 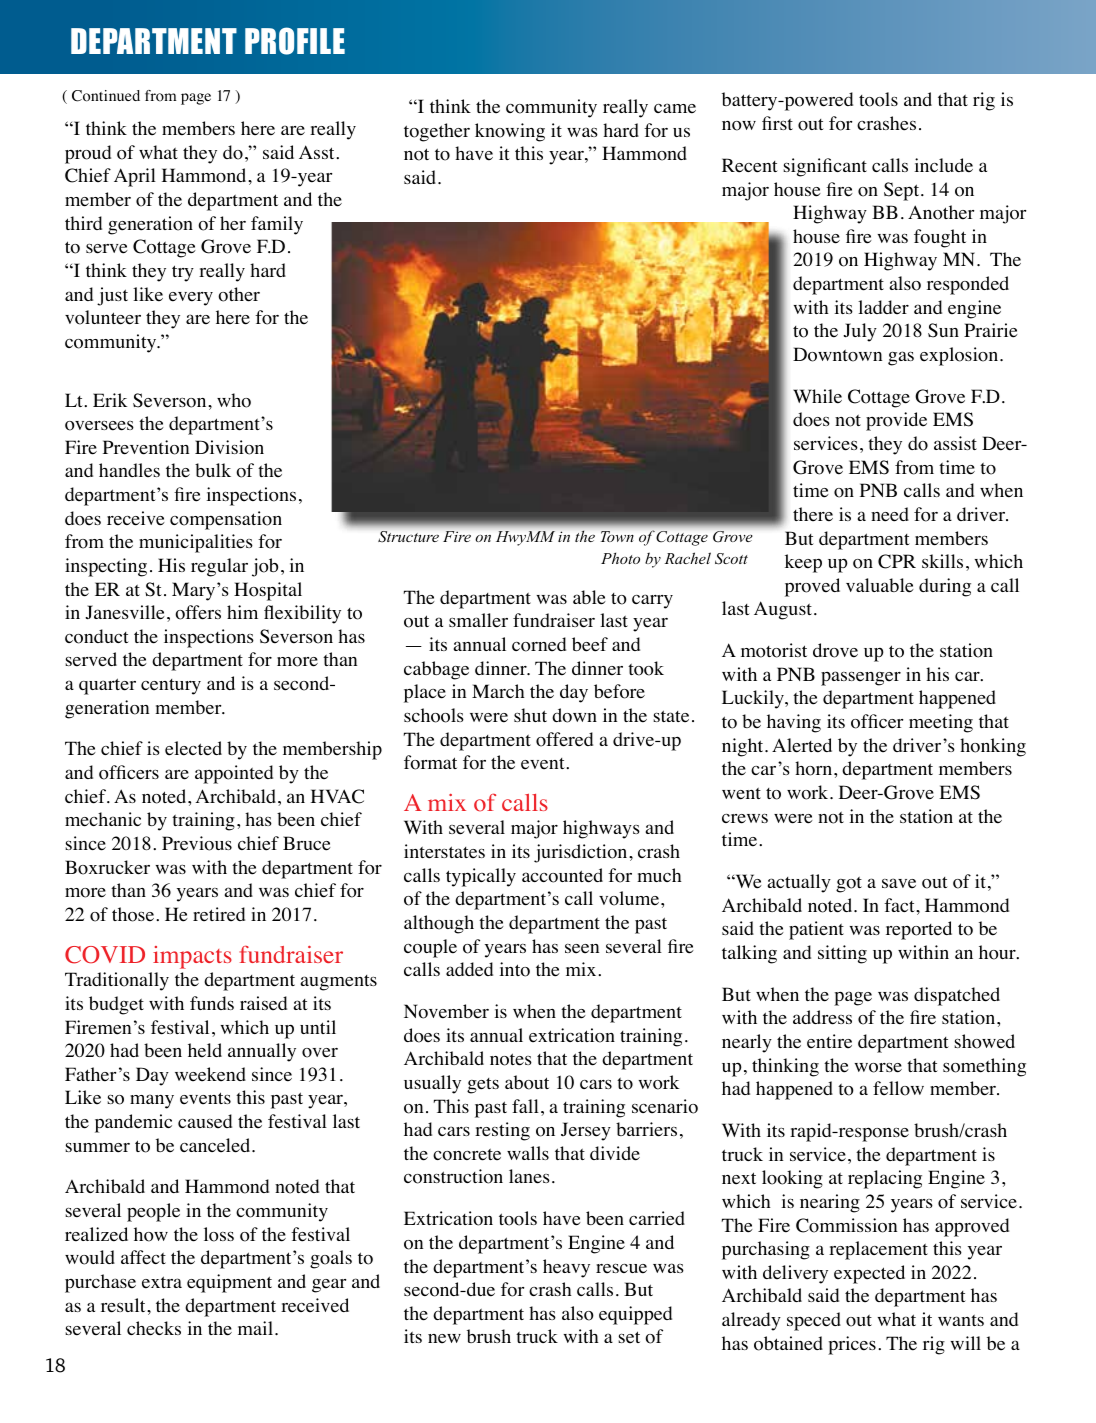 What do you see at coordinates (777, 123) in the screenshot?
I see `first` at bounding box center [777, 123].
